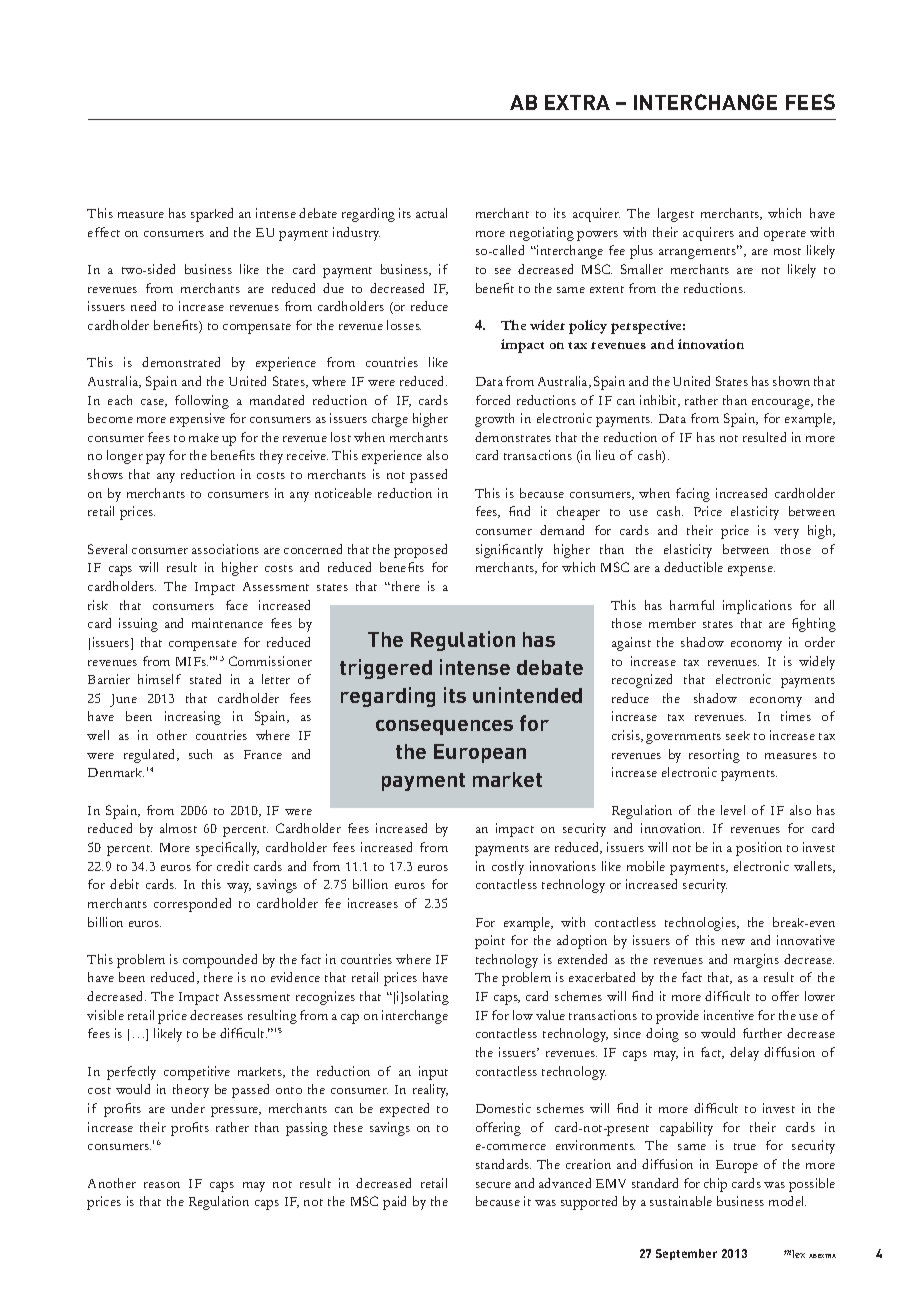 Image resolution: width=924 pixels, height=1308 pixels. I want to click on associations, so click(225, 549).
